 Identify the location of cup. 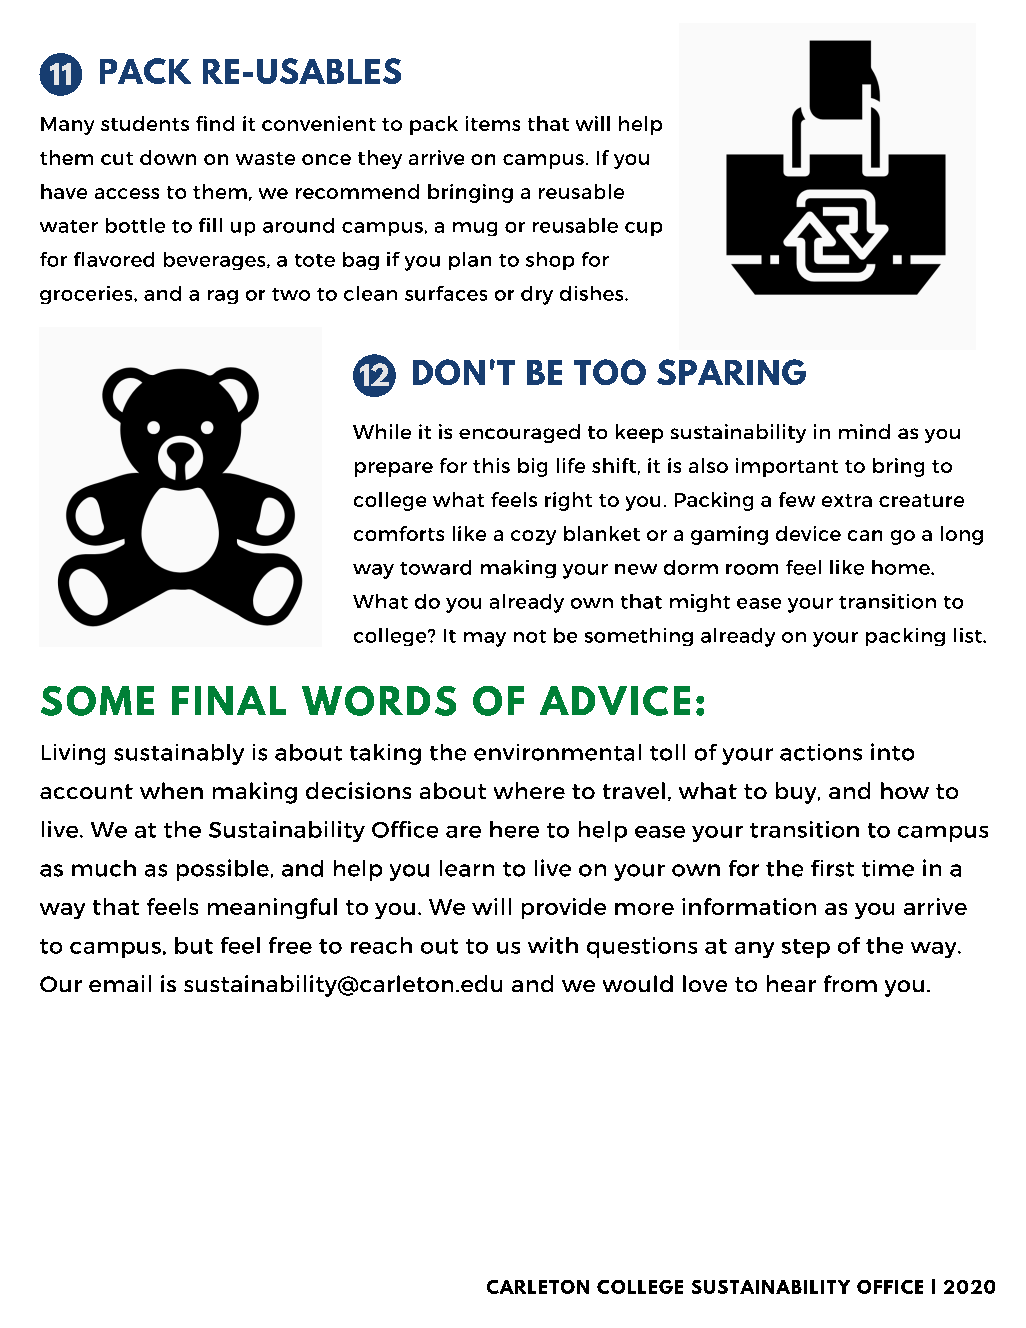
(643, 229).
